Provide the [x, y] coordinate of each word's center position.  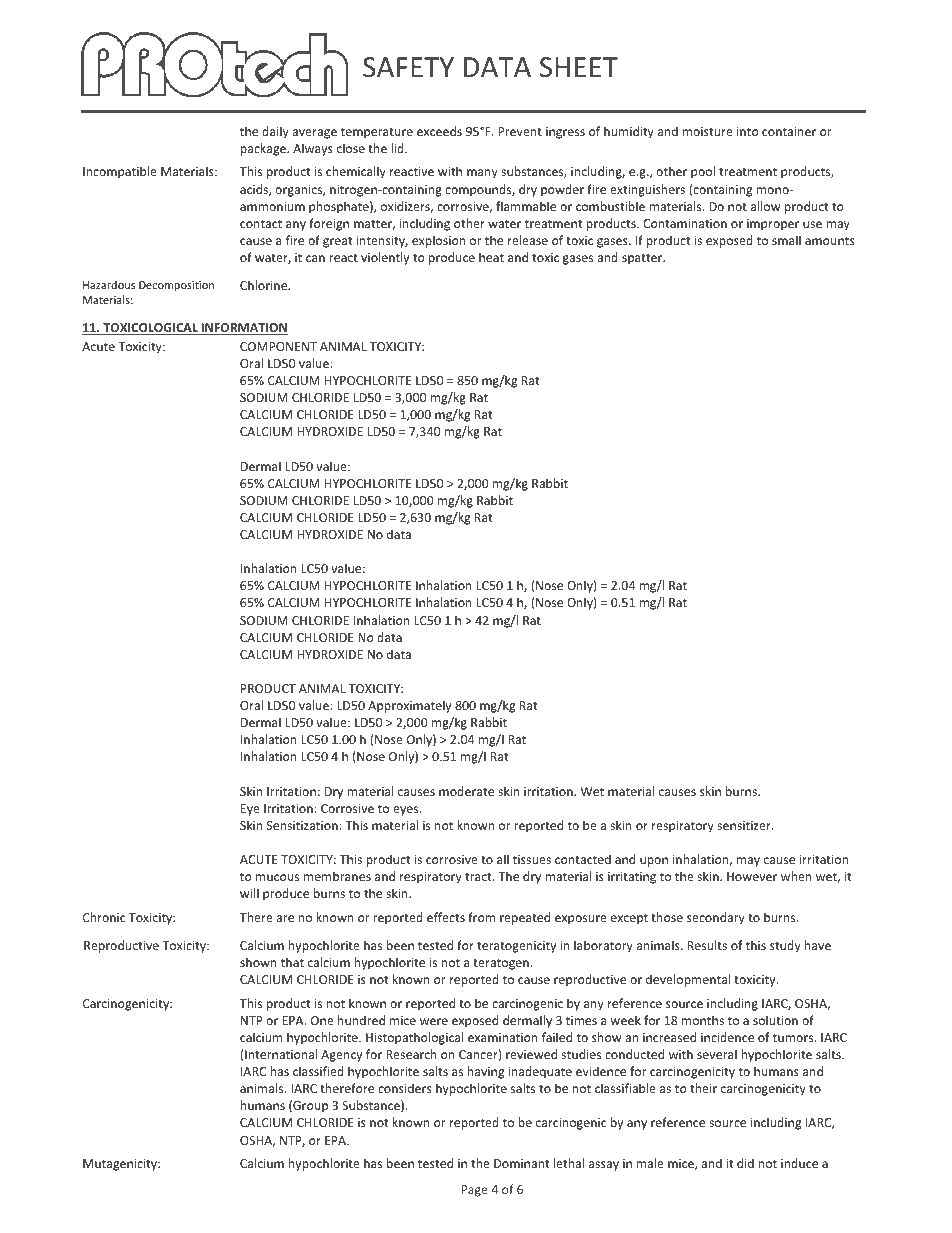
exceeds [439, 131]
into [748, 131]
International [281, 1054]
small [786, 240]
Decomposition [176, 286]
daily [275, 132]
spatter [643, 259]
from [481, 917]
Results [707, 945]
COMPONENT [278, 346]
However [752, 876]
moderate [466, 791]
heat [491, 257]
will [249, 893]
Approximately [409, 706]
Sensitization [303, 825]
